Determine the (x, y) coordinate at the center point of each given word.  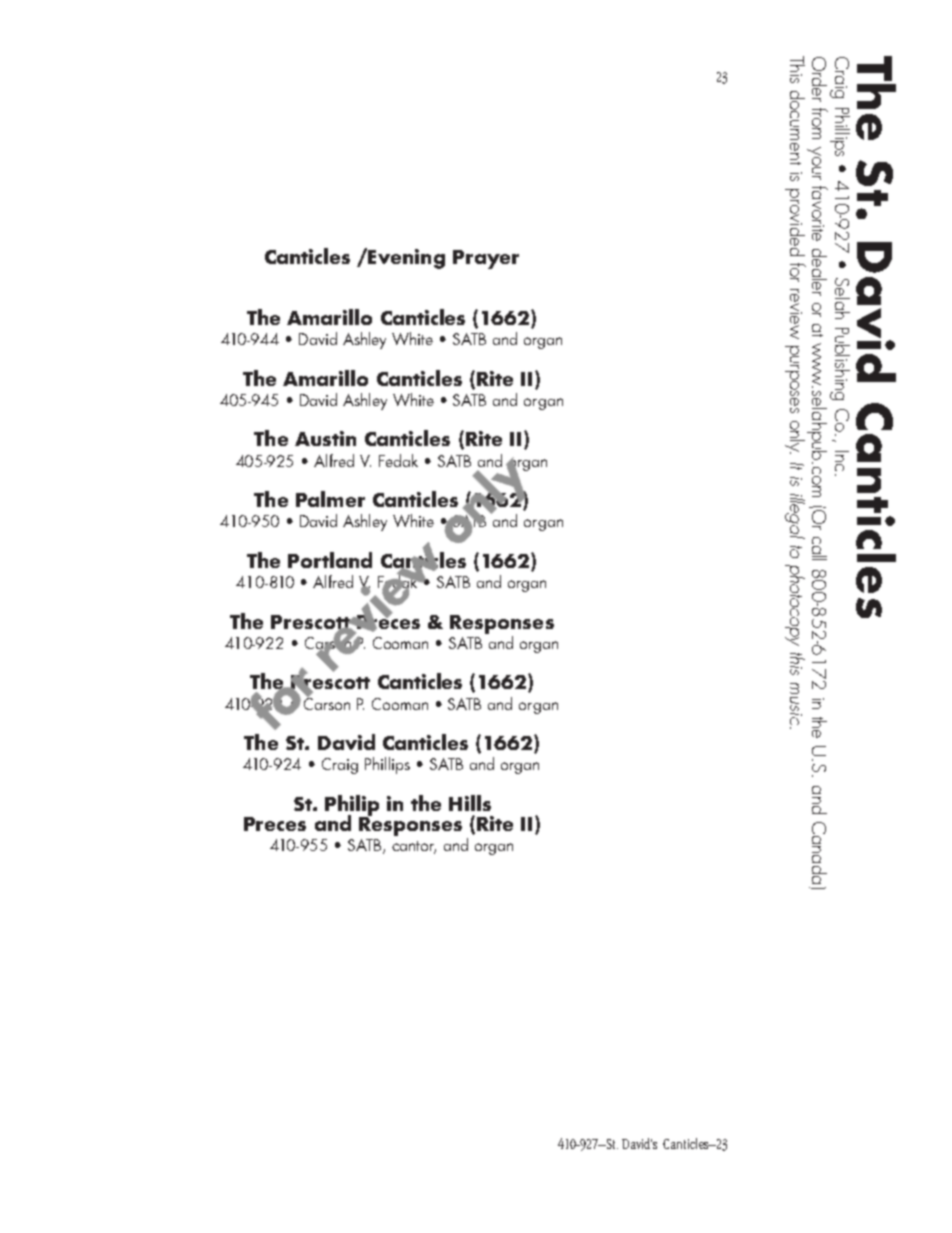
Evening (406, 259)
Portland (330, 560)
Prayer (486, 259)
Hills (470, 803)
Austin (325, 438)
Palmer (330, 499)
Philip (352, 806)
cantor (414, 847)
